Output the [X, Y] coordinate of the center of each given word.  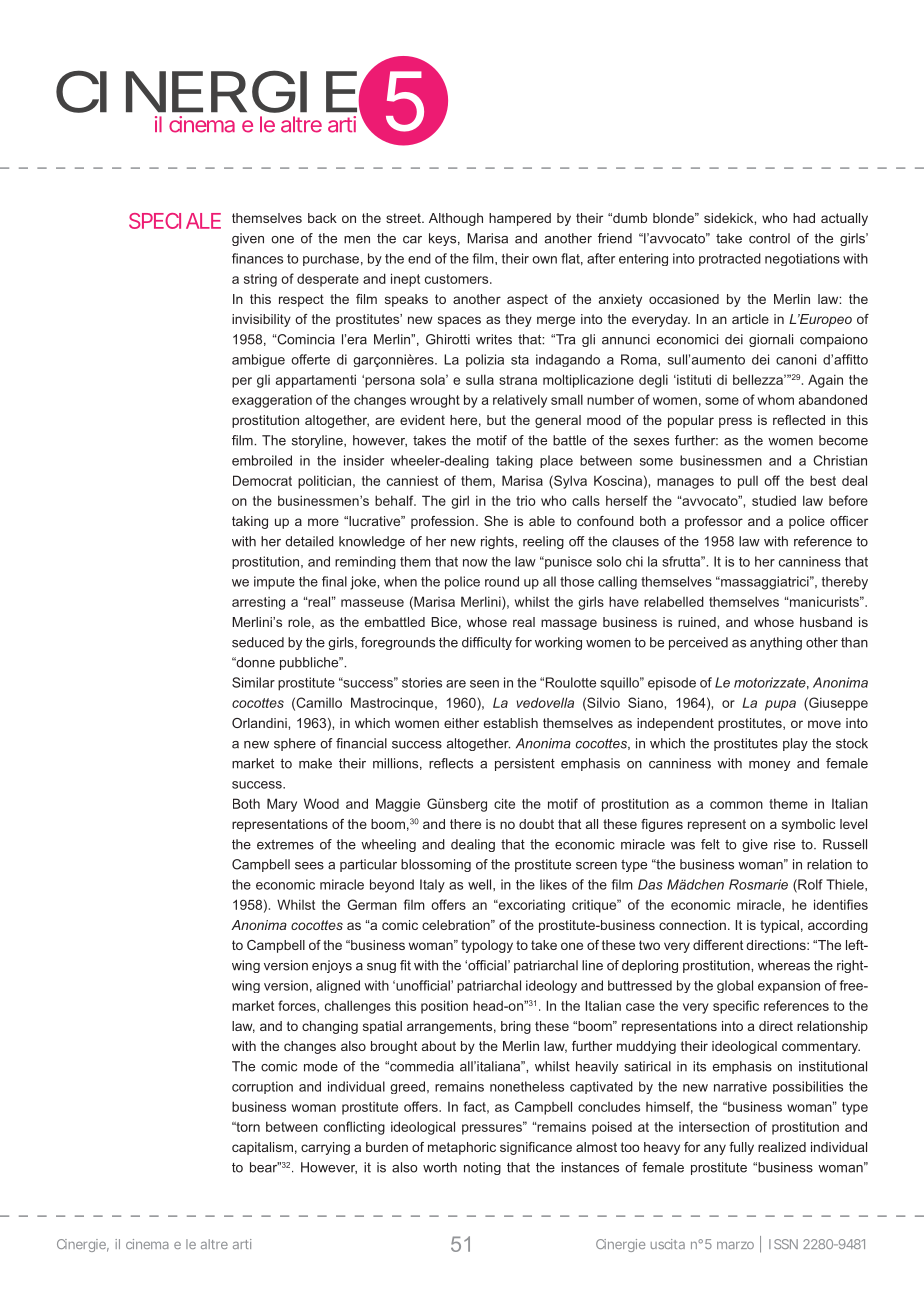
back [322, 218]
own [544, 260]
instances [590, 1167]
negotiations [802, 259]
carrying [325, 1148]
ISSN [783, 1244]
